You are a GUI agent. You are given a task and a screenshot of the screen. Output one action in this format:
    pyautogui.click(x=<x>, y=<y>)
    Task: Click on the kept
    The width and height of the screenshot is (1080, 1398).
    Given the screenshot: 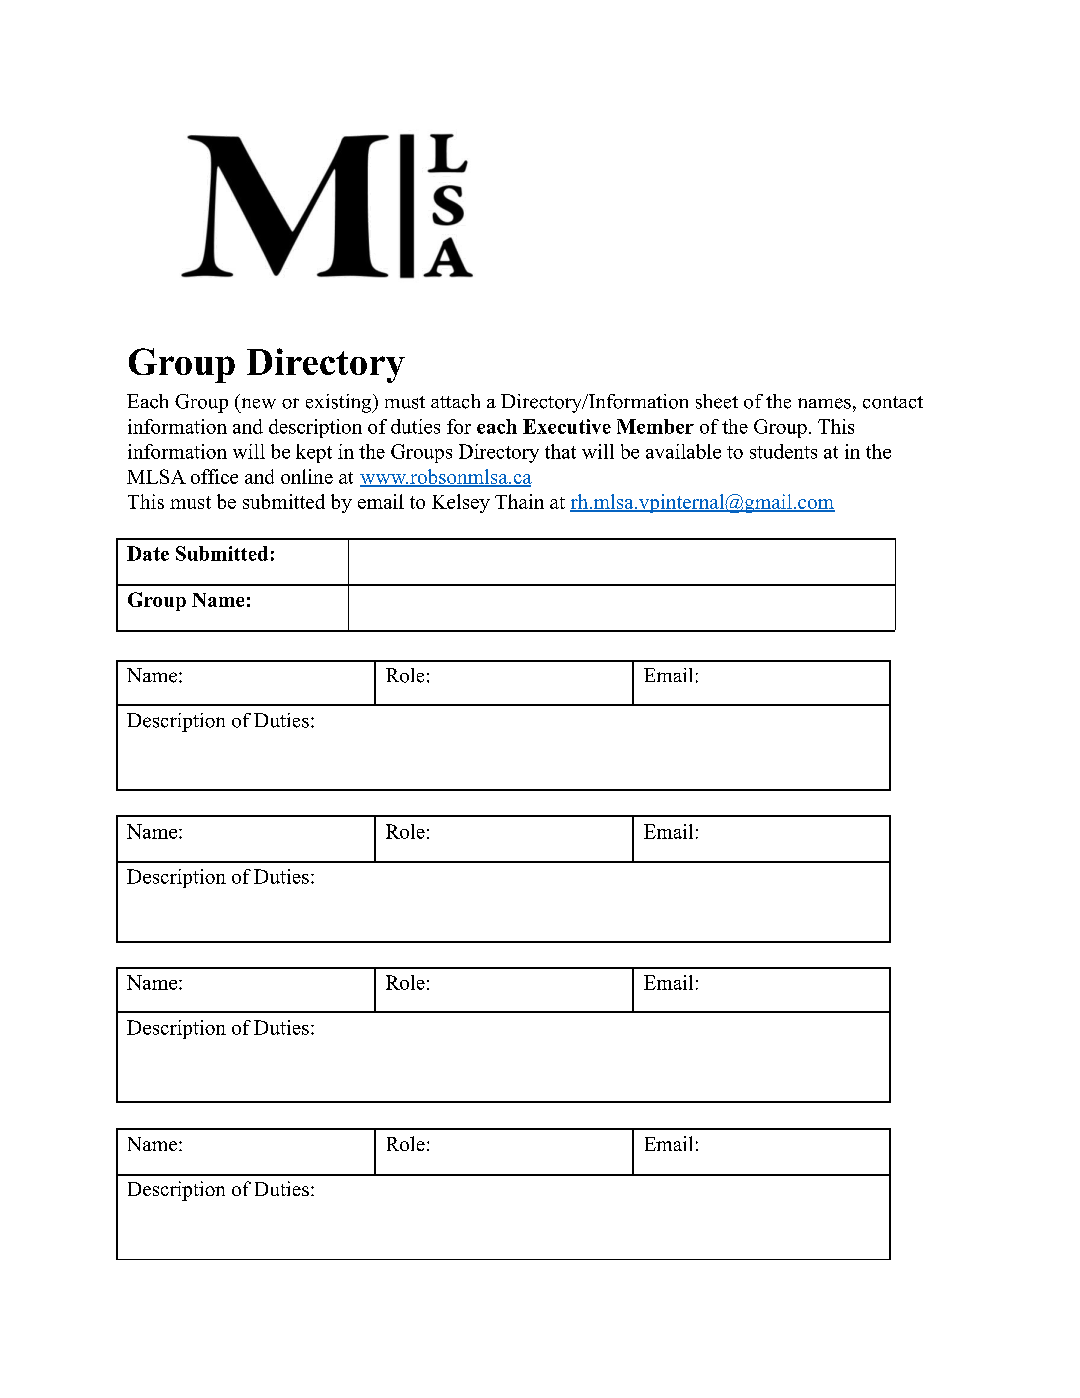 What is the action you would take?
    pyautogui.click(x=314, y=453)
